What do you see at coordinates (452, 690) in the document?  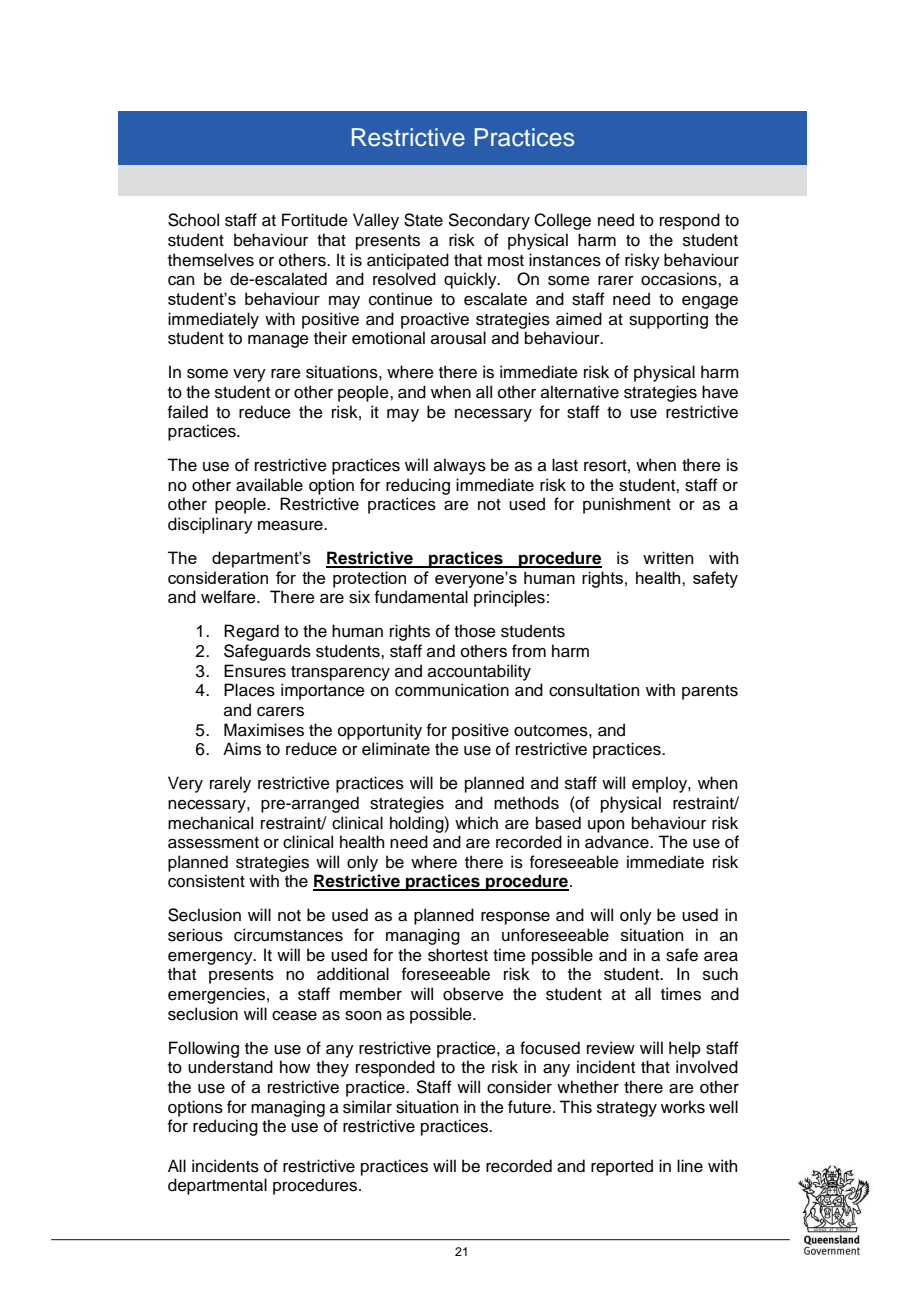 I see `communication` at bounding box center [452, 690].
